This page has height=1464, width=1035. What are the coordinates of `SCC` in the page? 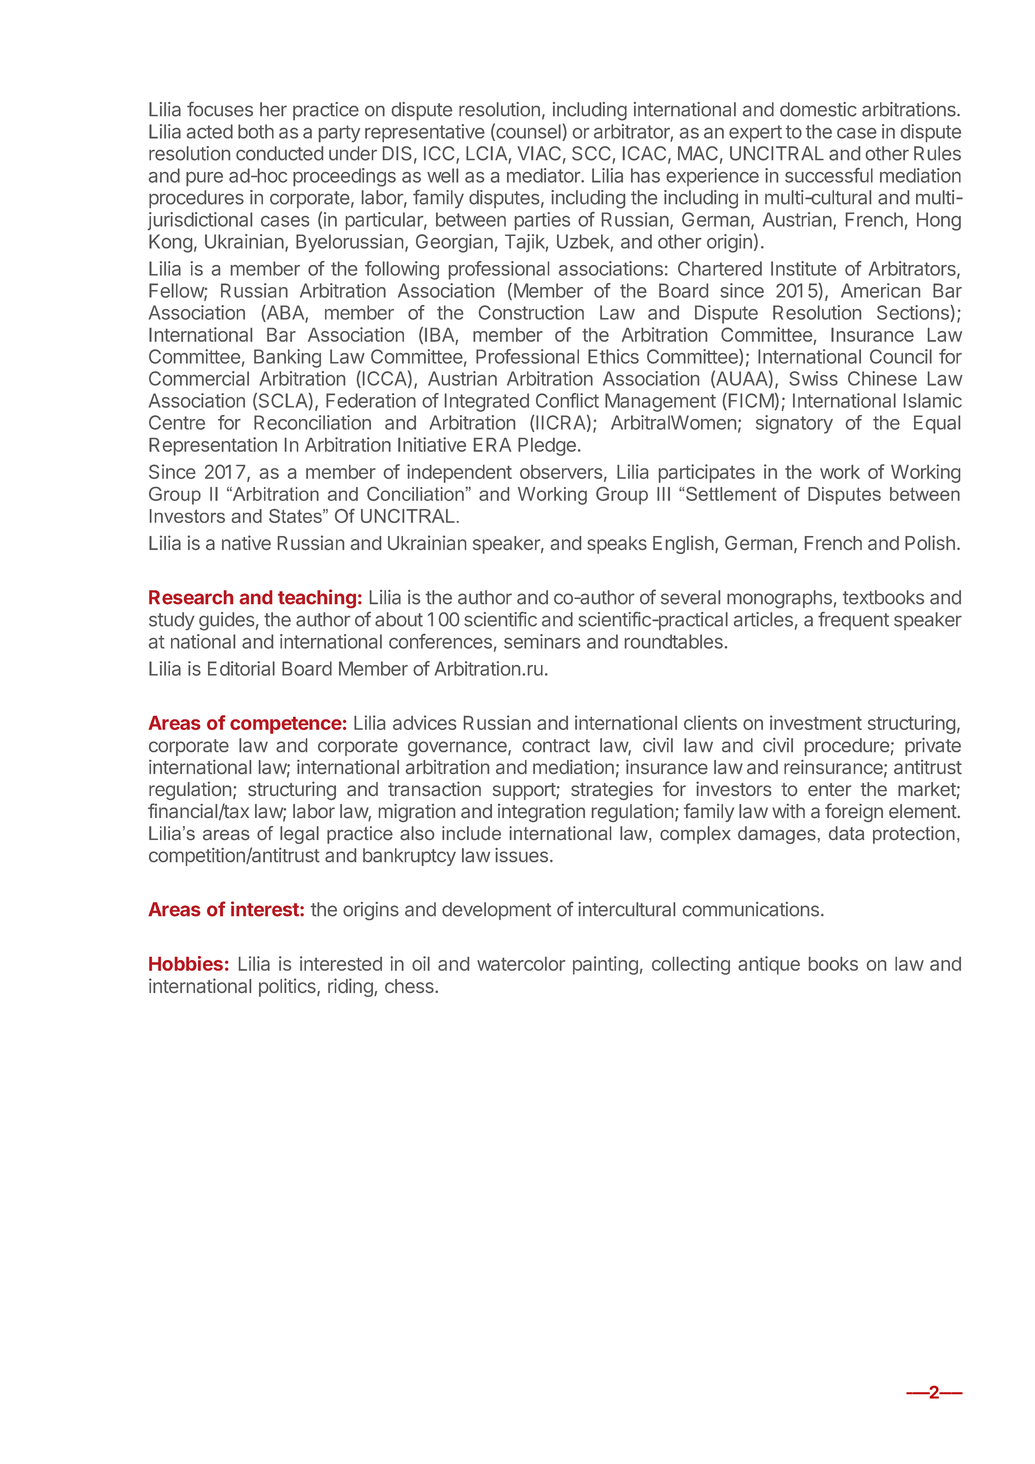 It's located at (591, 153).
